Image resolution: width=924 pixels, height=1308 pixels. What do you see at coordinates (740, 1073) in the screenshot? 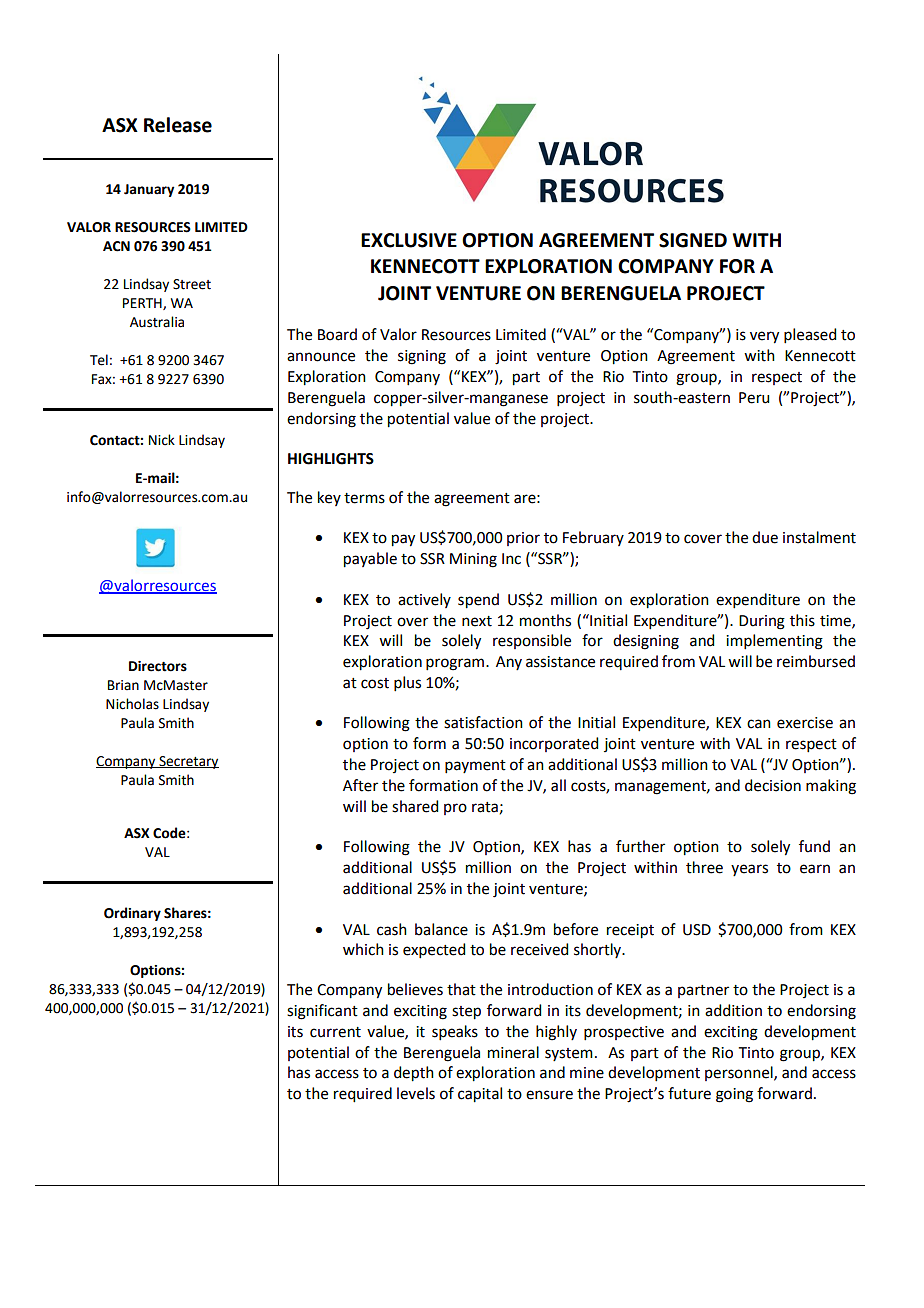
I see `personnel` at bounding box center [740, 1073].
